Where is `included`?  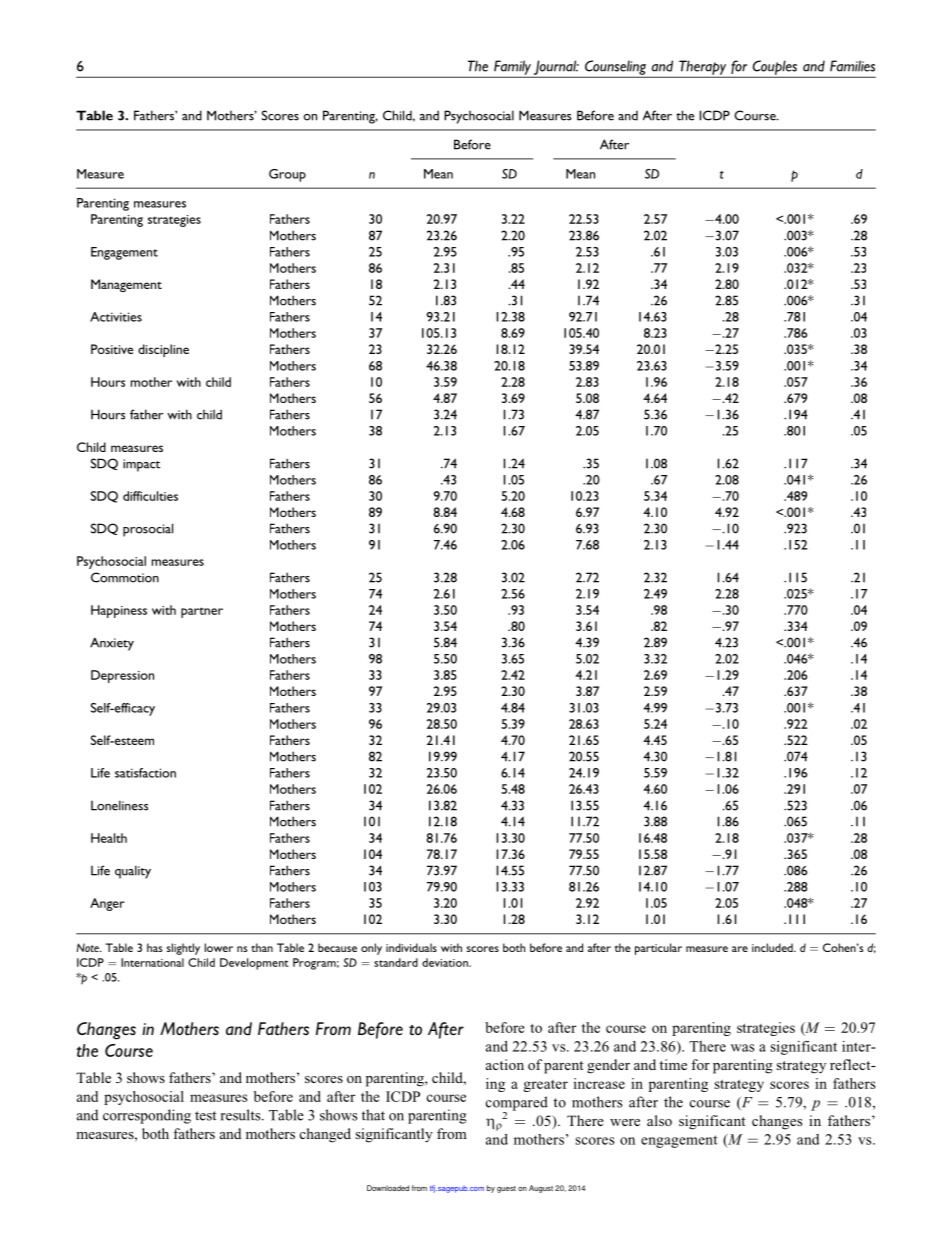 included is located at coordinates (773, 947).
